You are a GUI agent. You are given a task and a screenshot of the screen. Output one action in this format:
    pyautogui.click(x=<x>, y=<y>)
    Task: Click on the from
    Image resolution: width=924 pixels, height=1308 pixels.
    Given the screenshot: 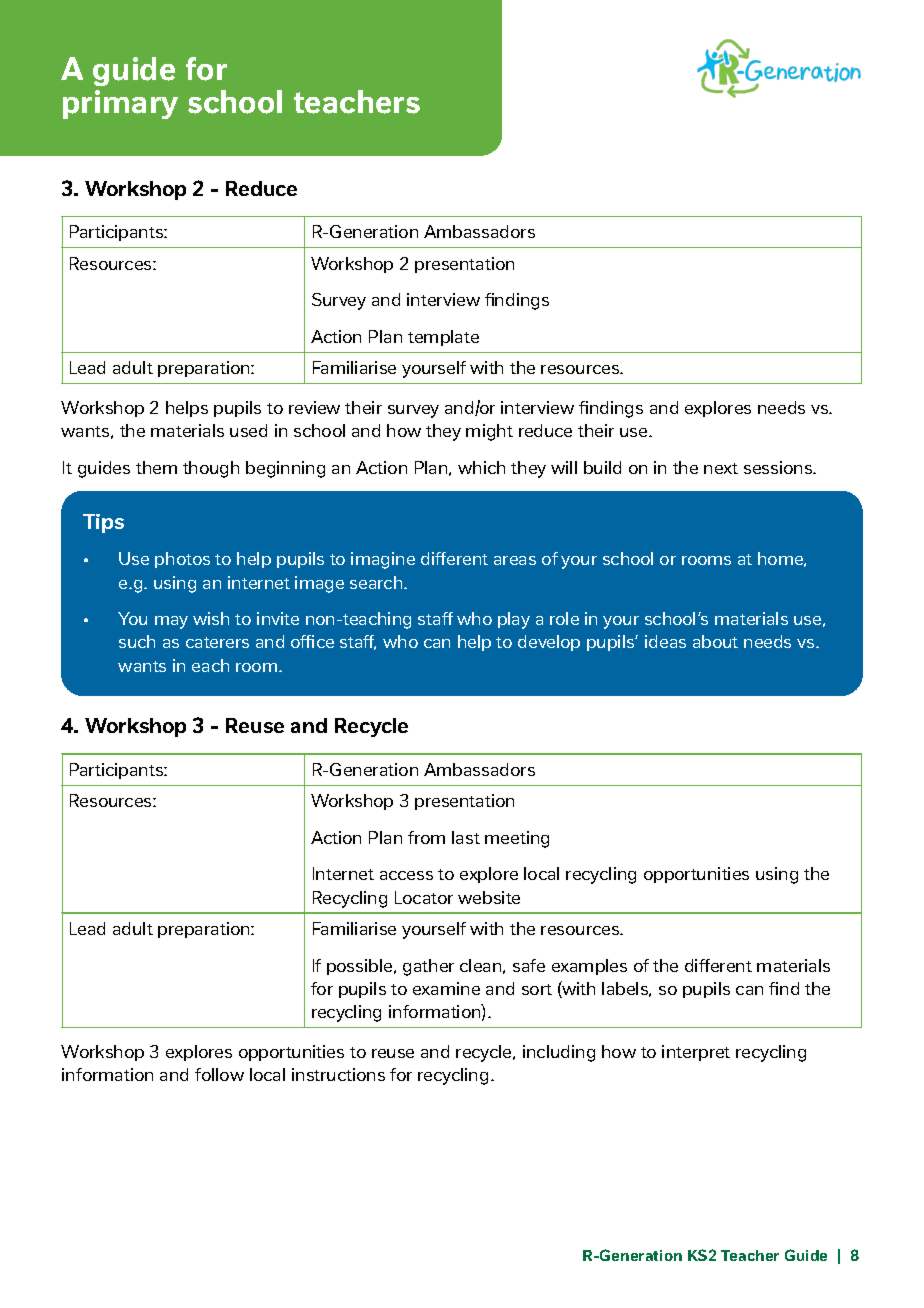 What is the action you would take?
    pyautogui.click(x=426, y=837)
